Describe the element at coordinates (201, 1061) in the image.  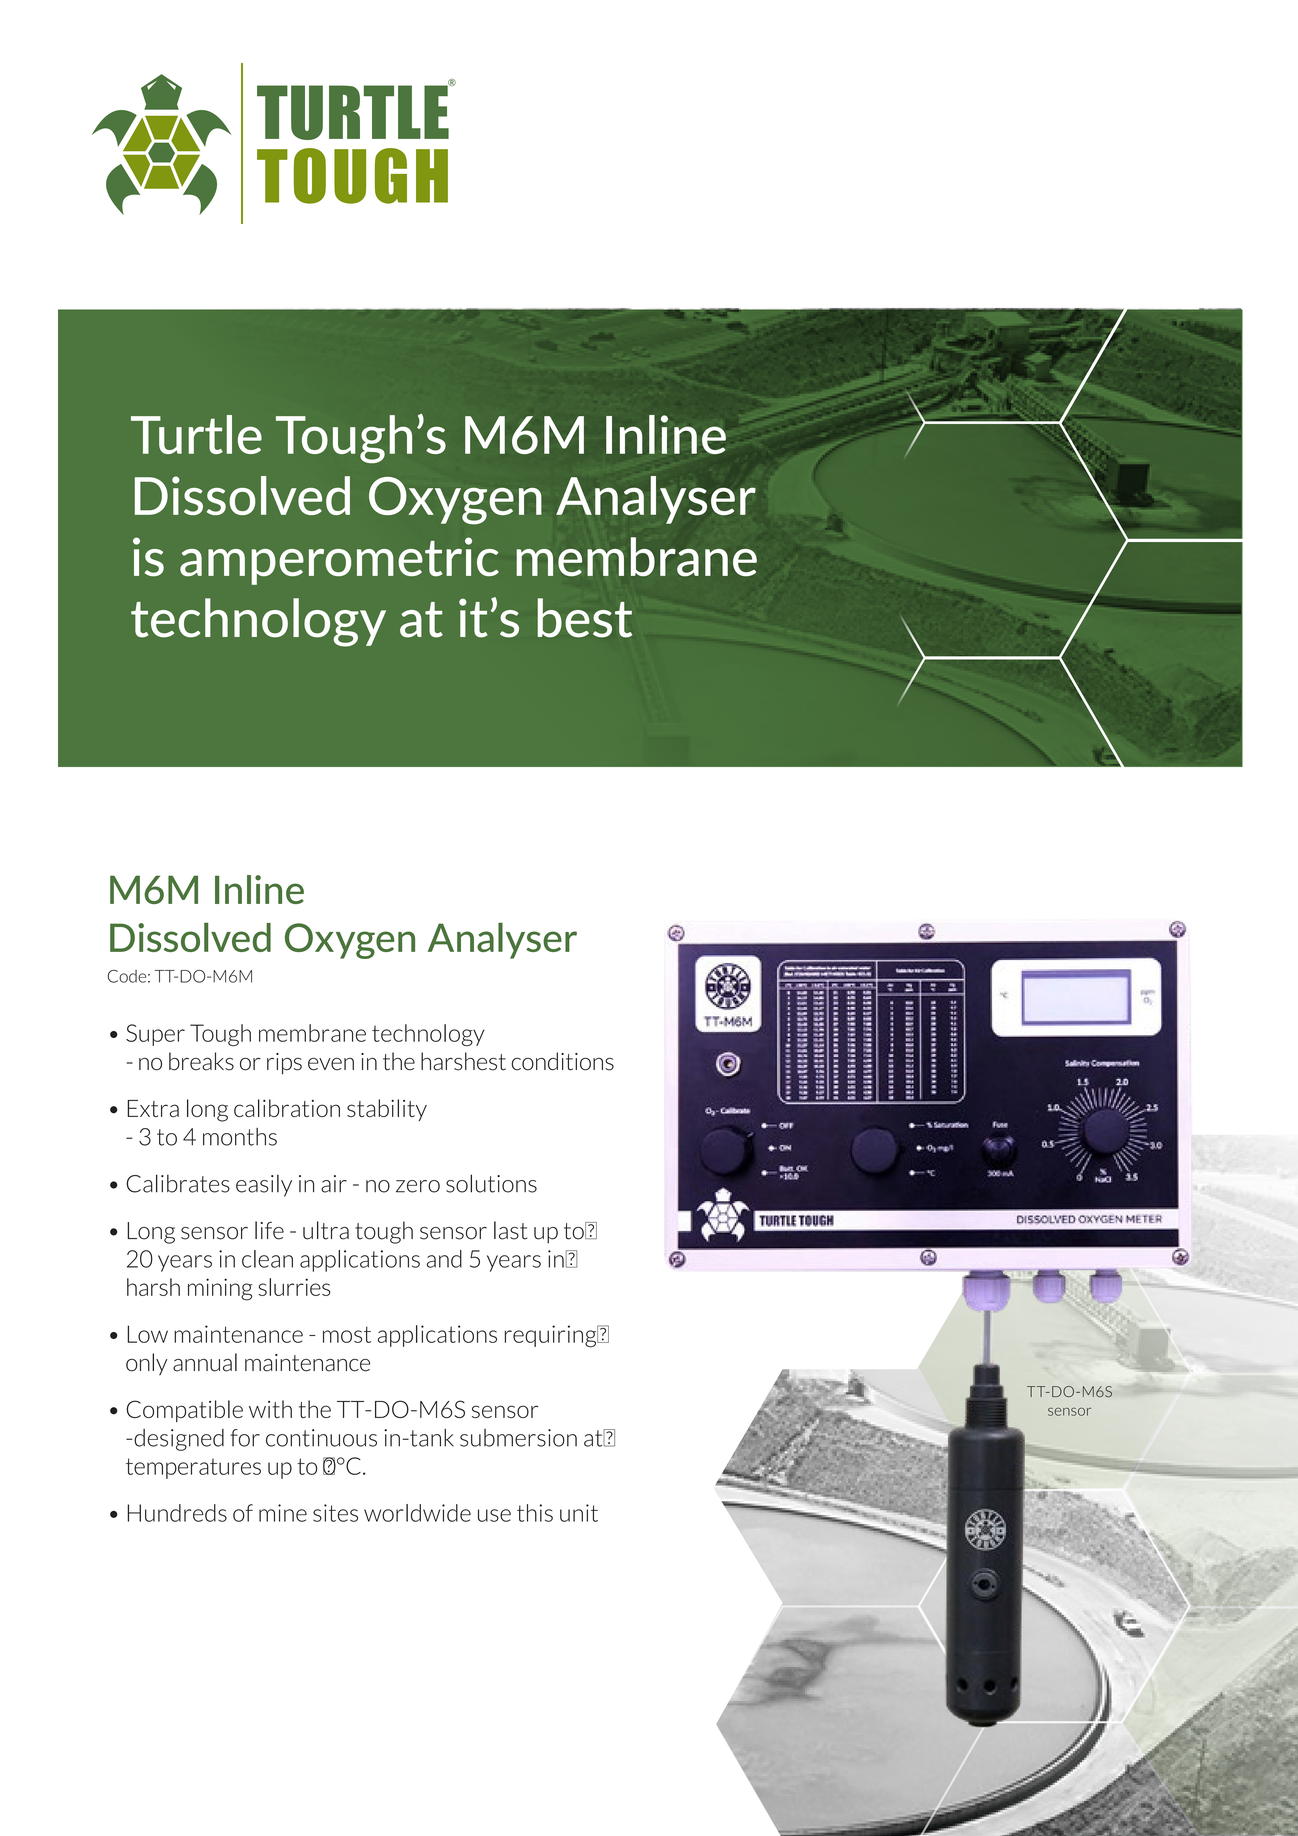
I see `breaks` at that location.
